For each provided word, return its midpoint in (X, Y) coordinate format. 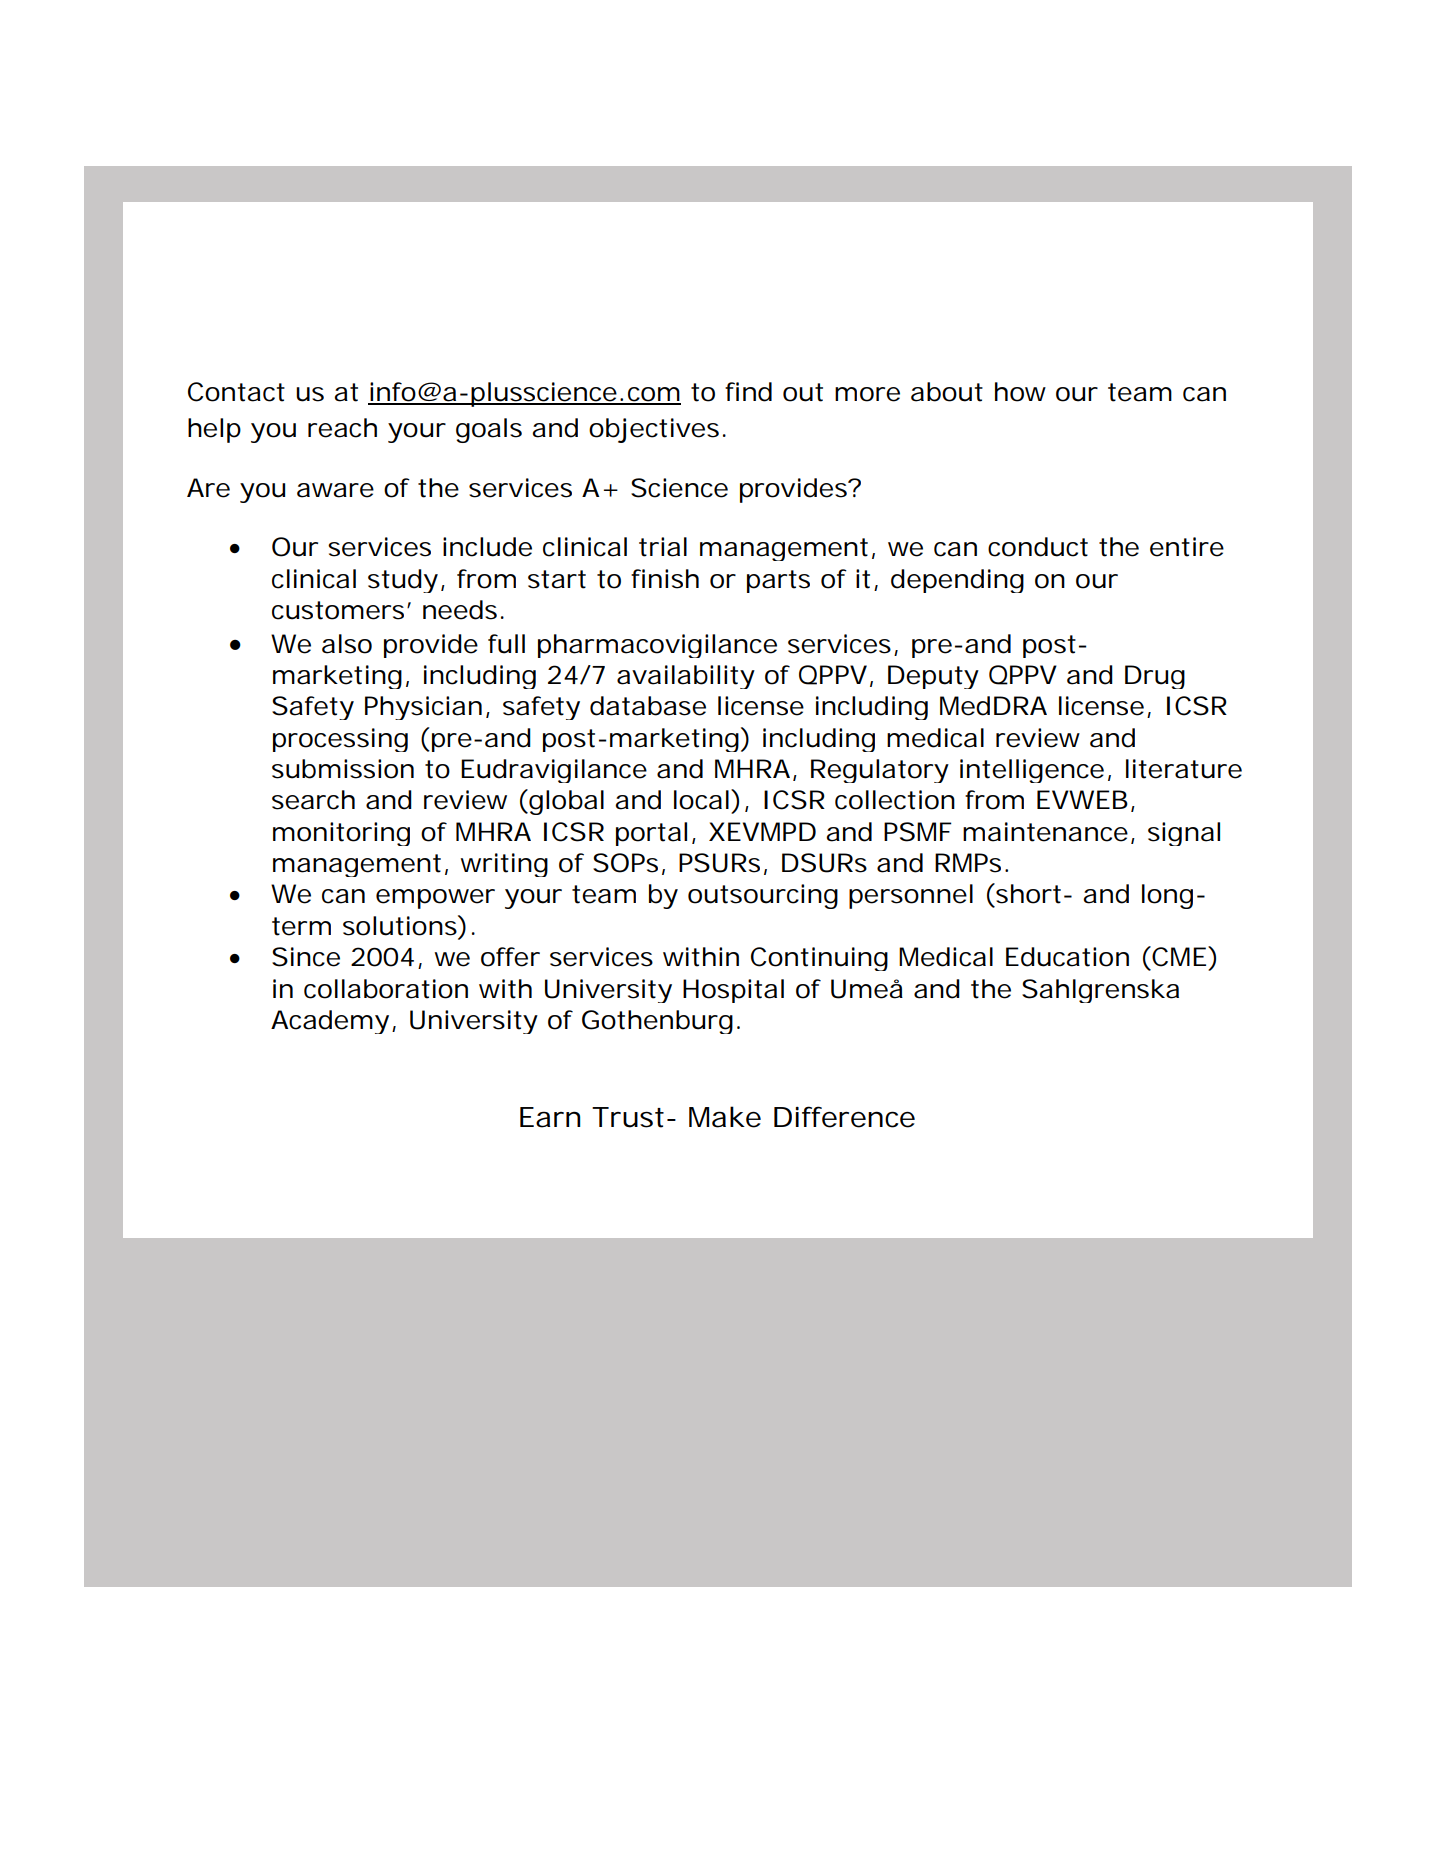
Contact (236, 392)
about (947, 392)
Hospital (733, 991)
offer (510, 957)
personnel (911, 896)
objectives (654, 430)
